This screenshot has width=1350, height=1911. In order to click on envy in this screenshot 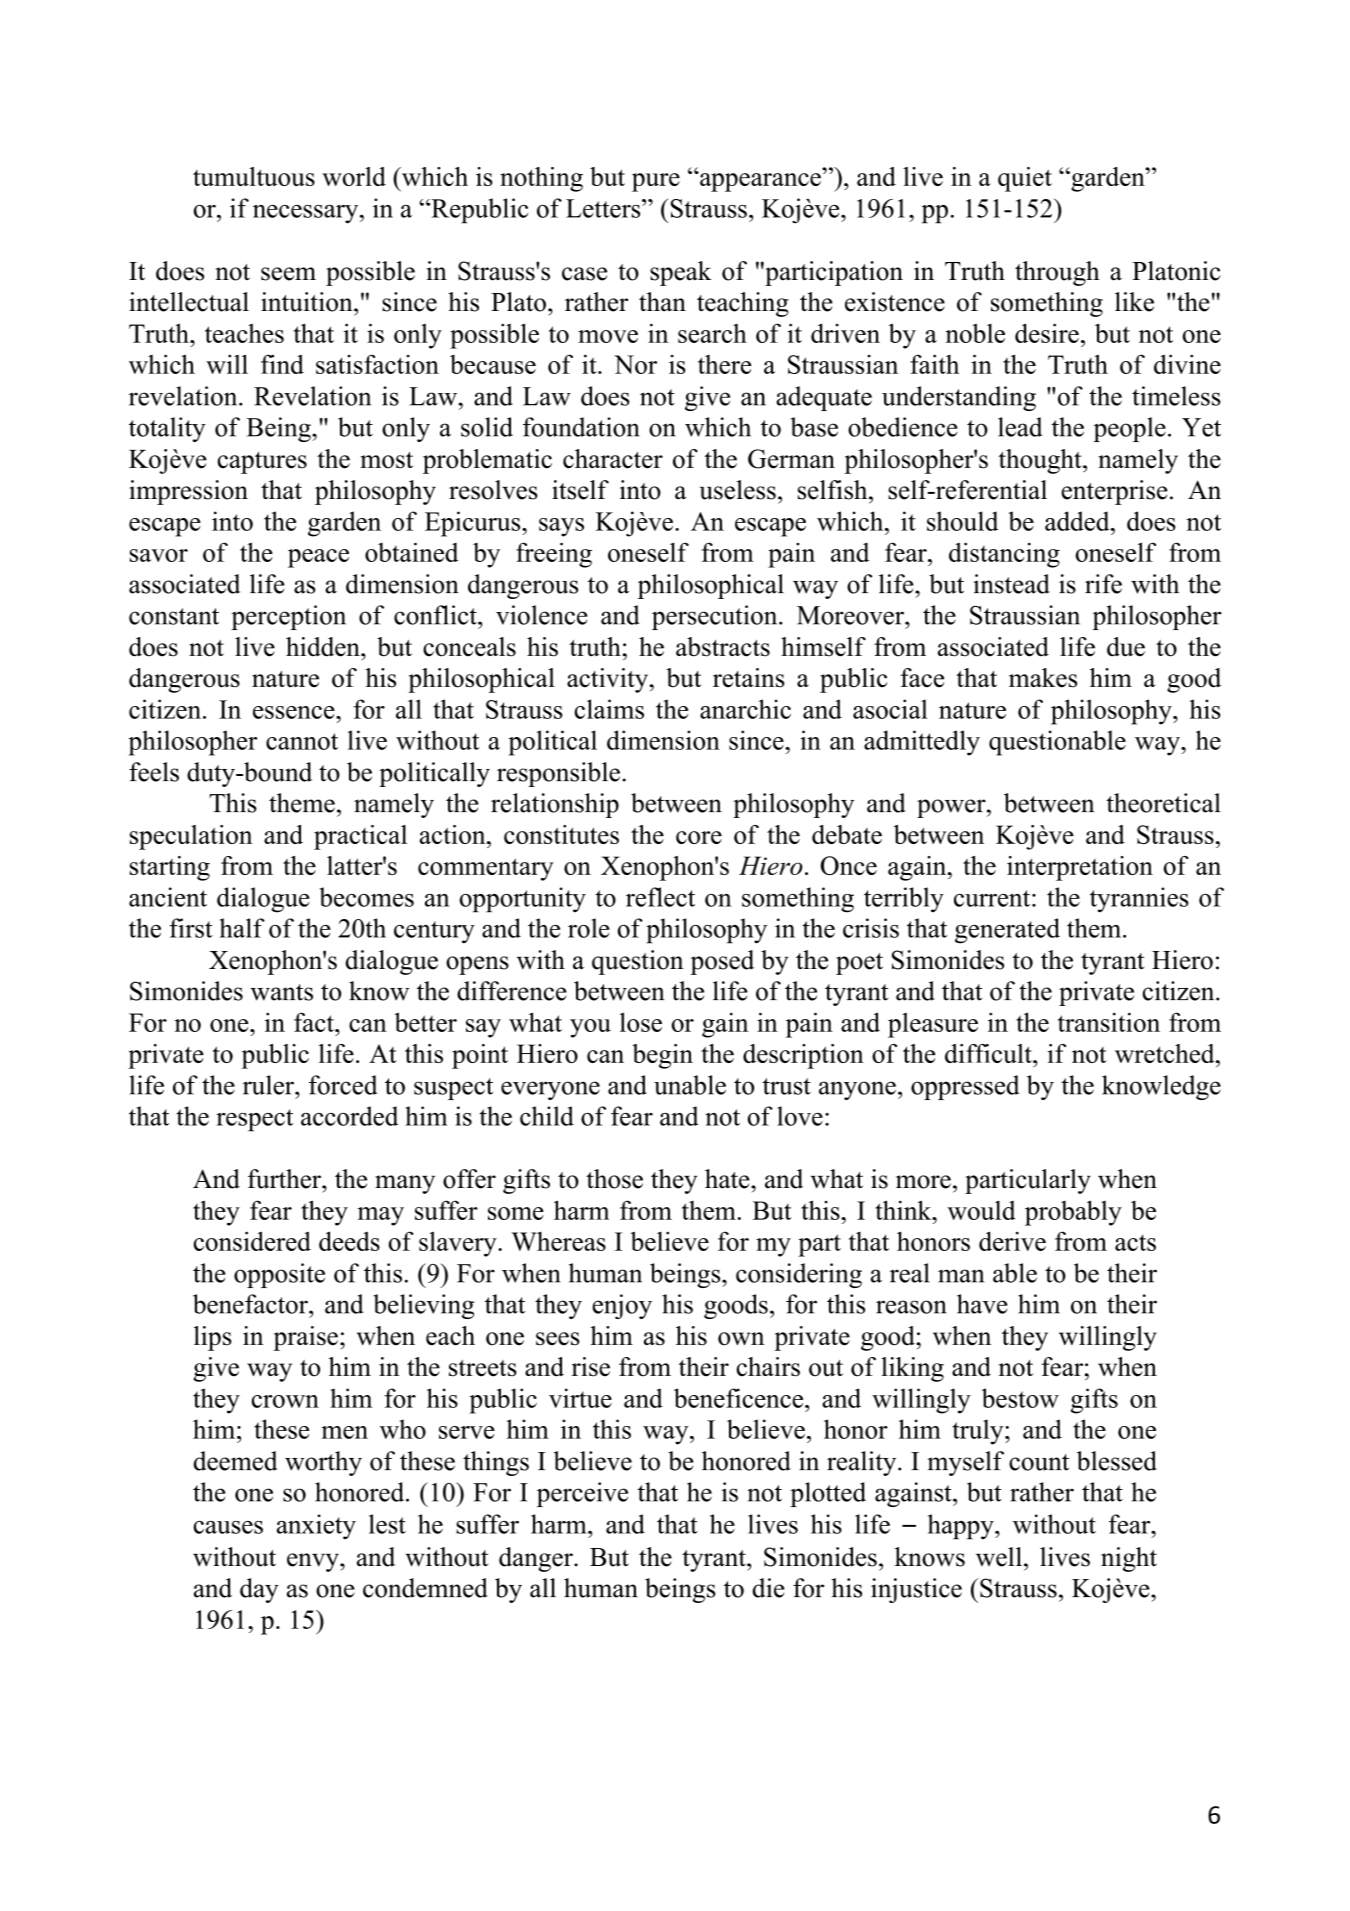, I will do `click(314, 1562)`.
